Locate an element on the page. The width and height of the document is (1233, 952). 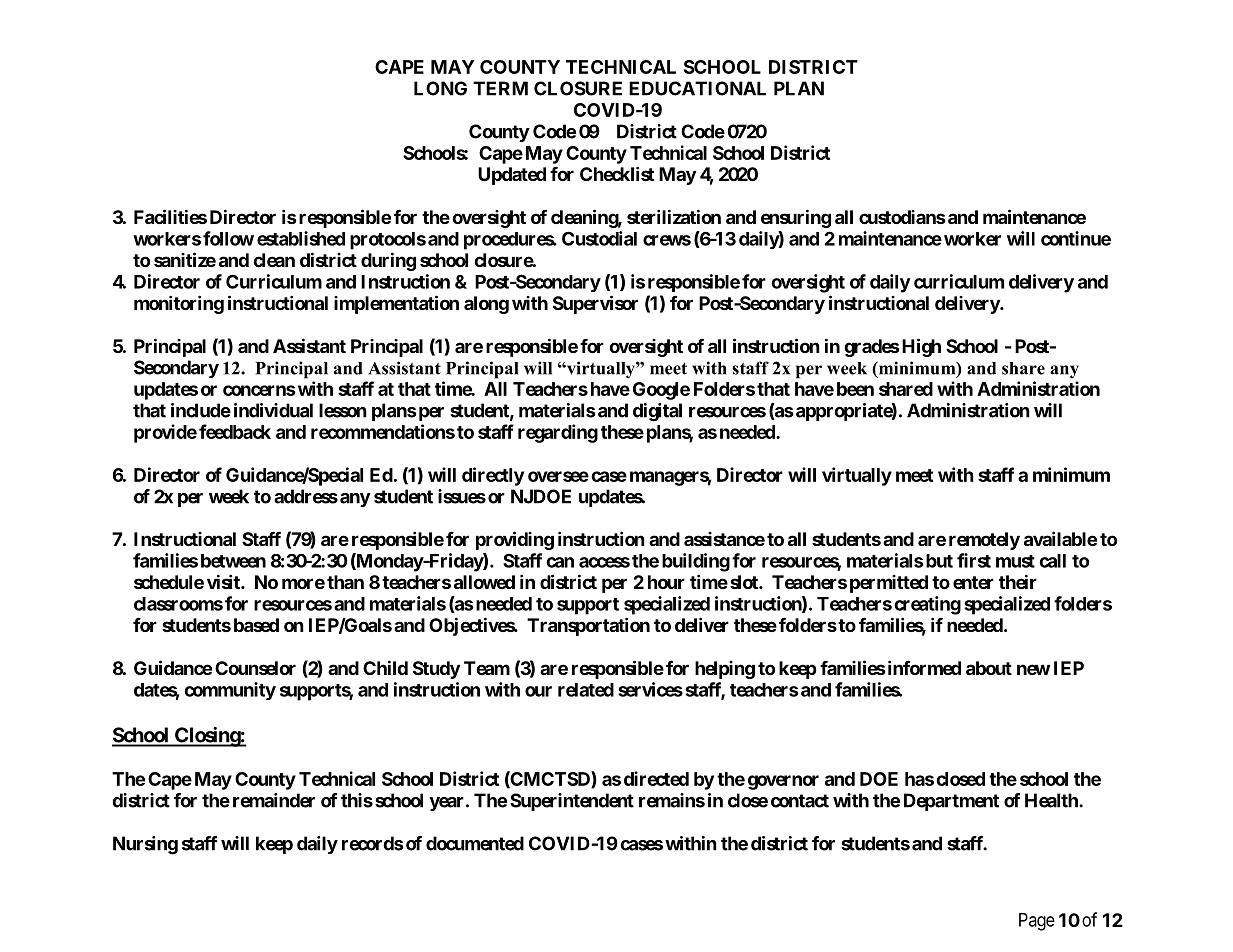
TERM is located at coordinates (500, 88).
